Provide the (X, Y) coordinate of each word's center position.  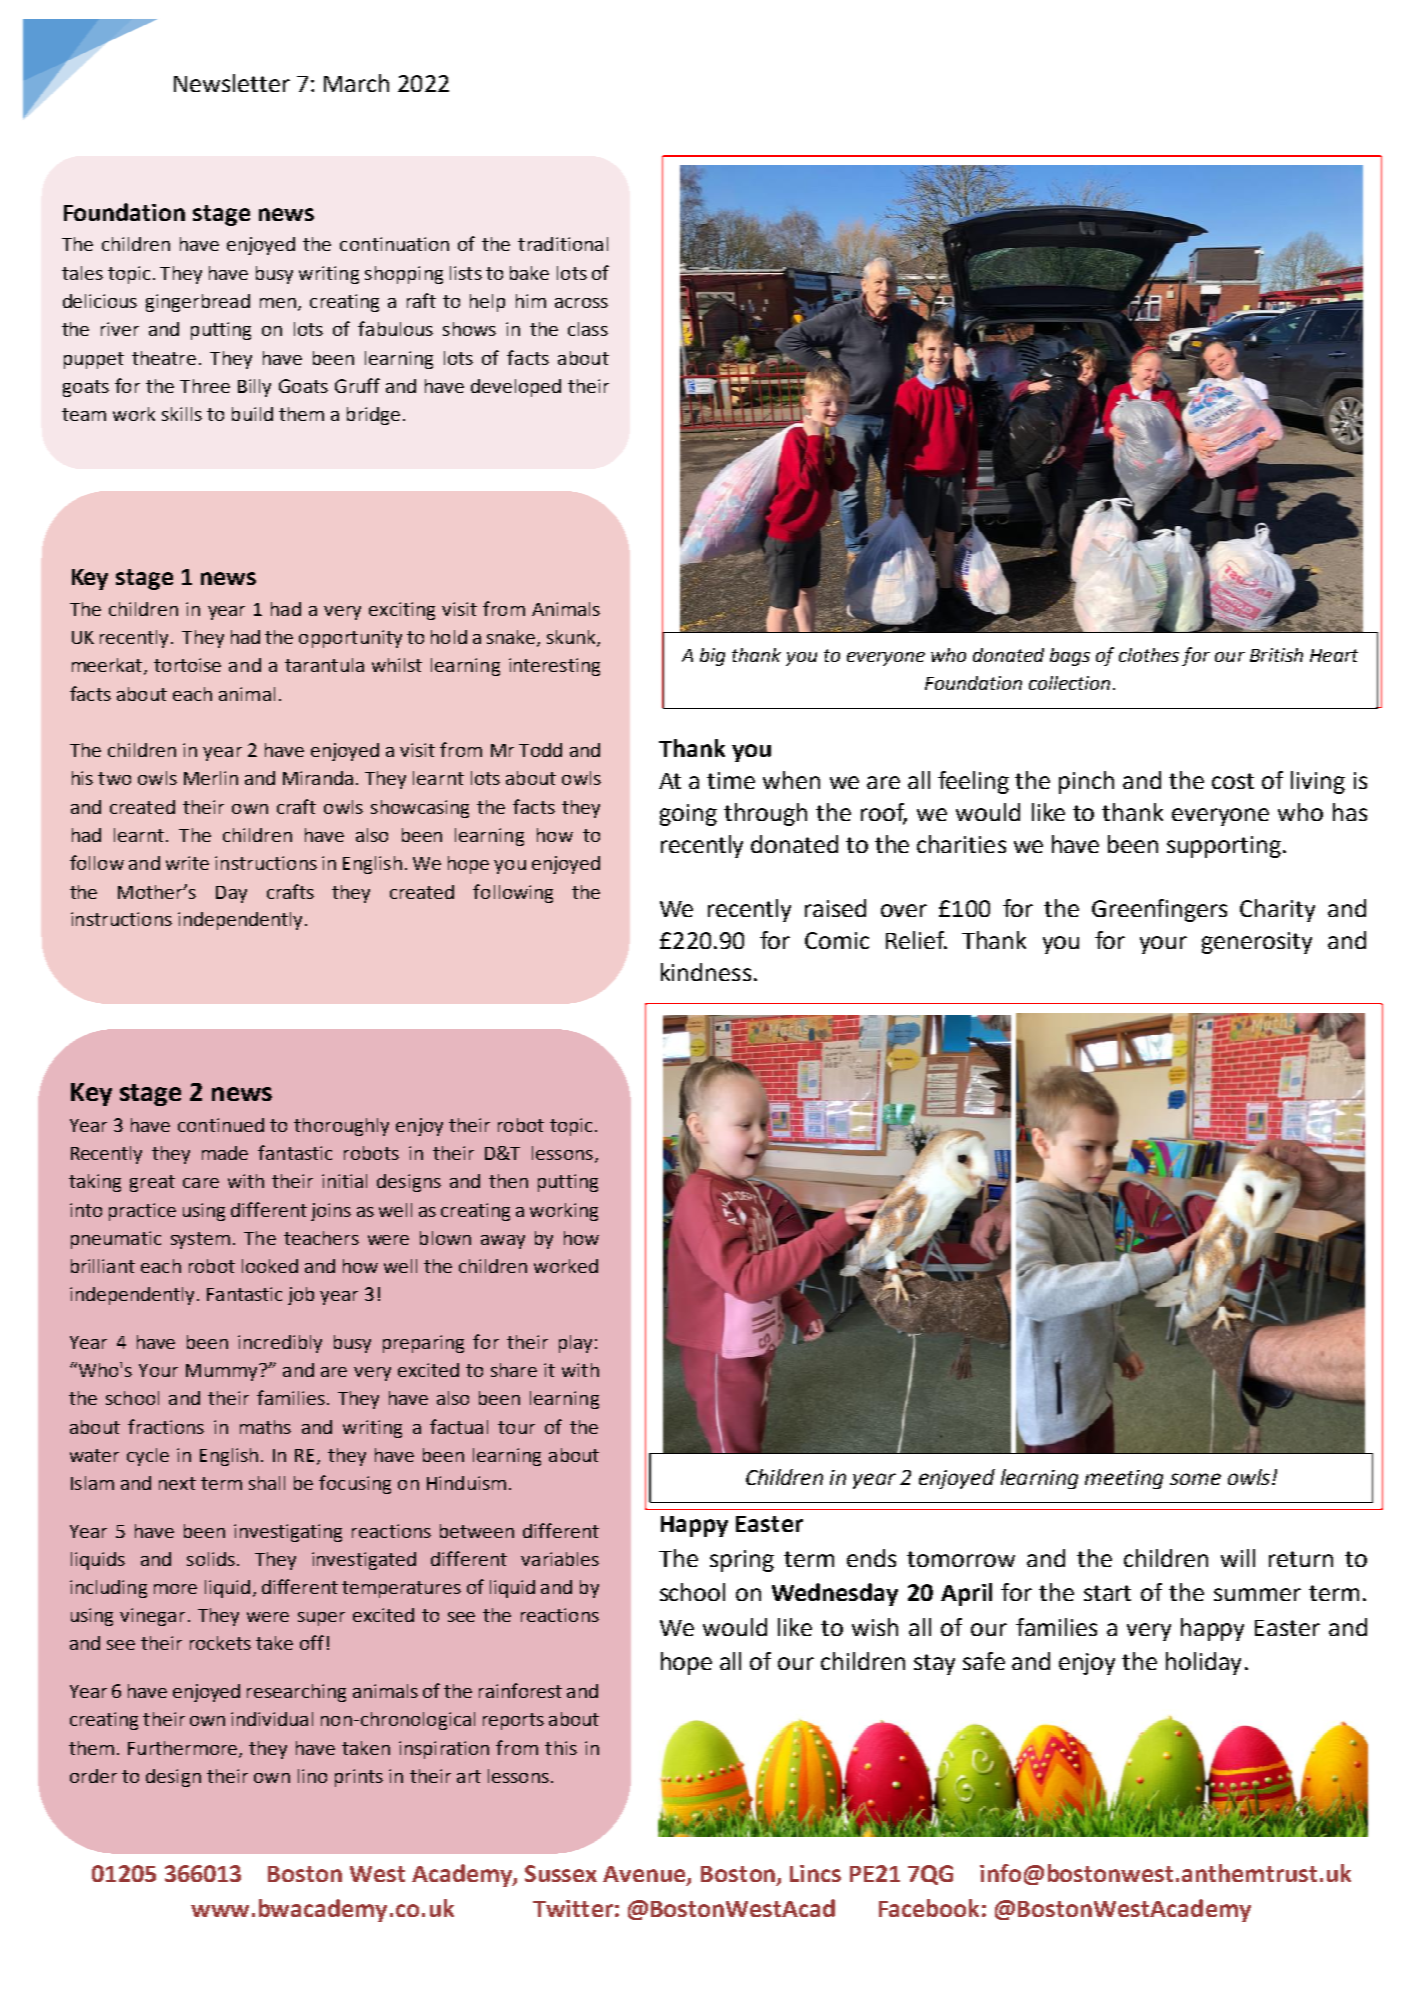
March (356, 83)
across (581, 303)
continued (221, 1125)
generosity (1257, 943)
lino (312, 1776)
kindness (706, 972)
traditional (563, 244)
